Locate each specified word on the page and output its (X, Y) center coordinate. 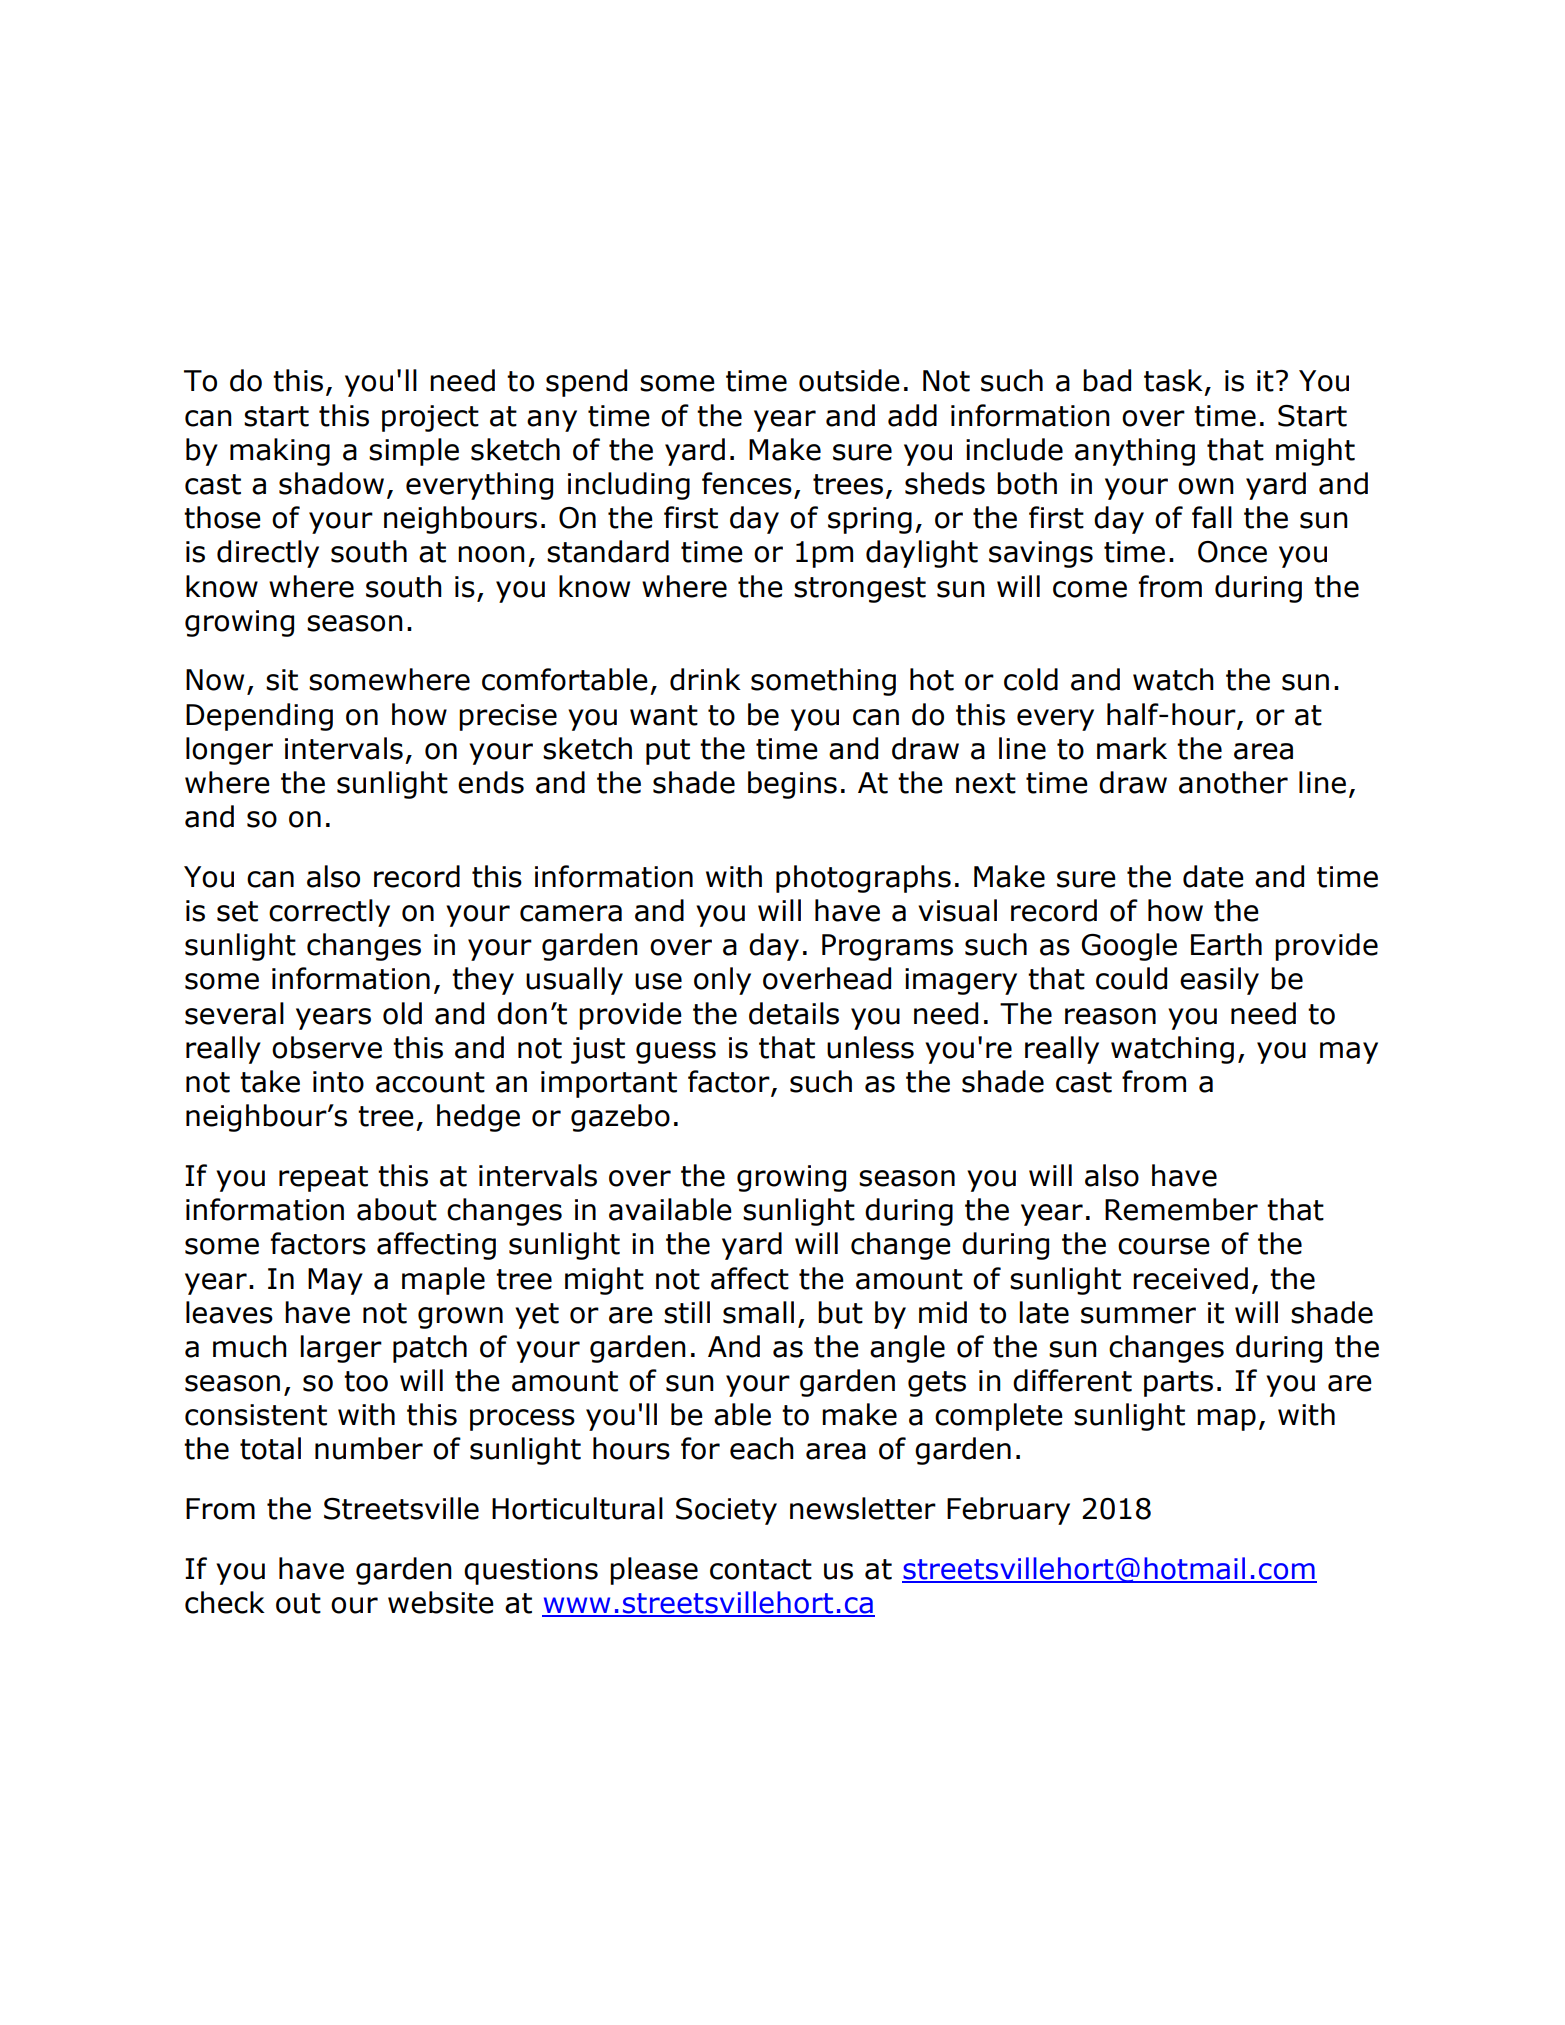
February (1008, 1511)
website (441, 1602)
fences (747, 483)
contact (761, 1569)
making (280, 452)
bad (1107, 380)
